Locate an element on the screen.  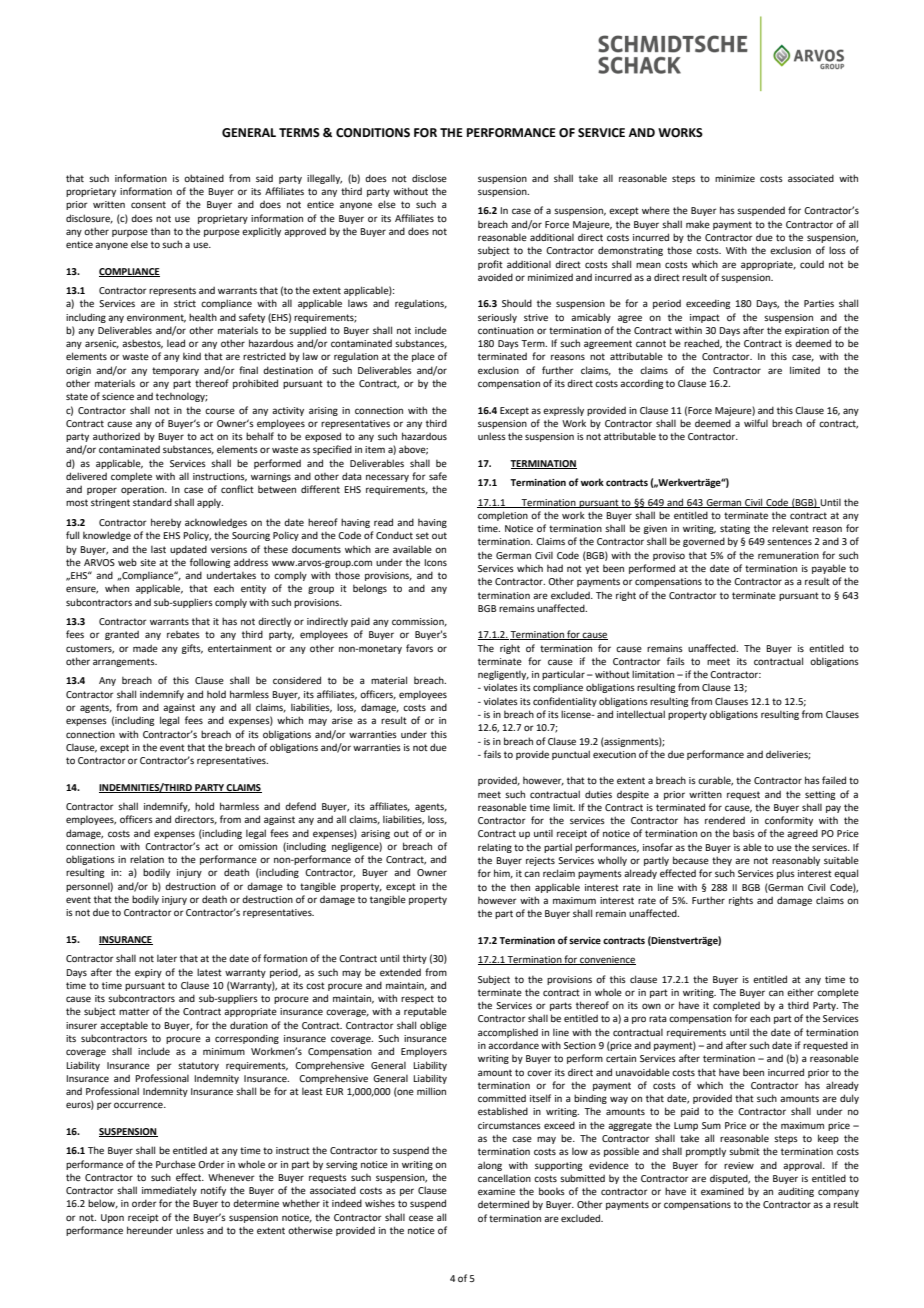
immediately is located at coordinates (169, 1191).
